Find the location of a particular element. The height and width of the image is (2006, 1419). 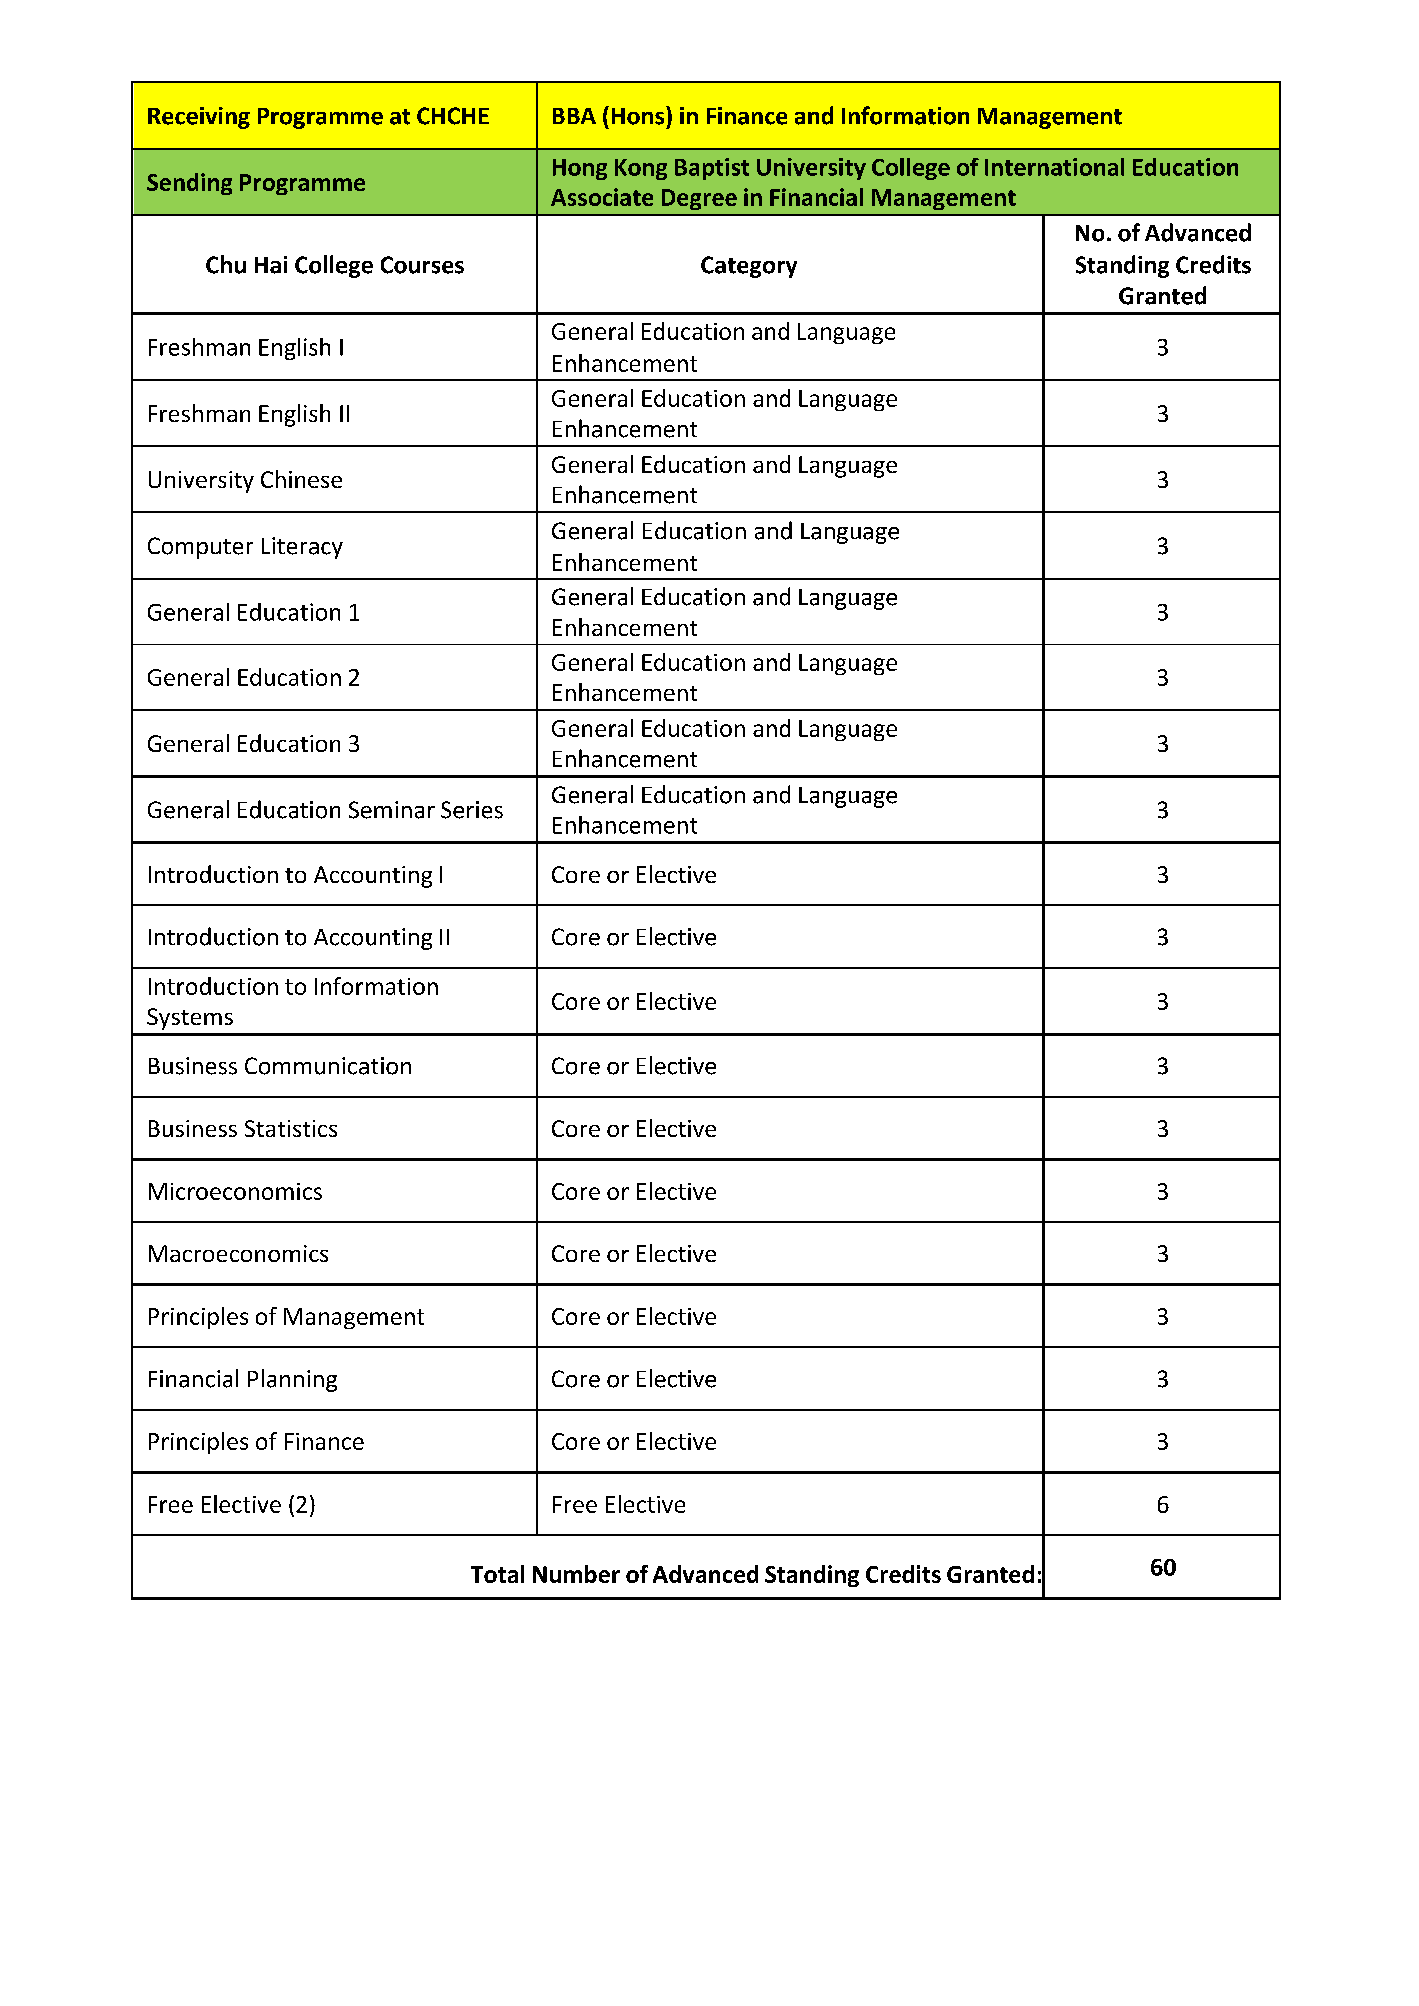

Category is located at coordinates (749, 267).
